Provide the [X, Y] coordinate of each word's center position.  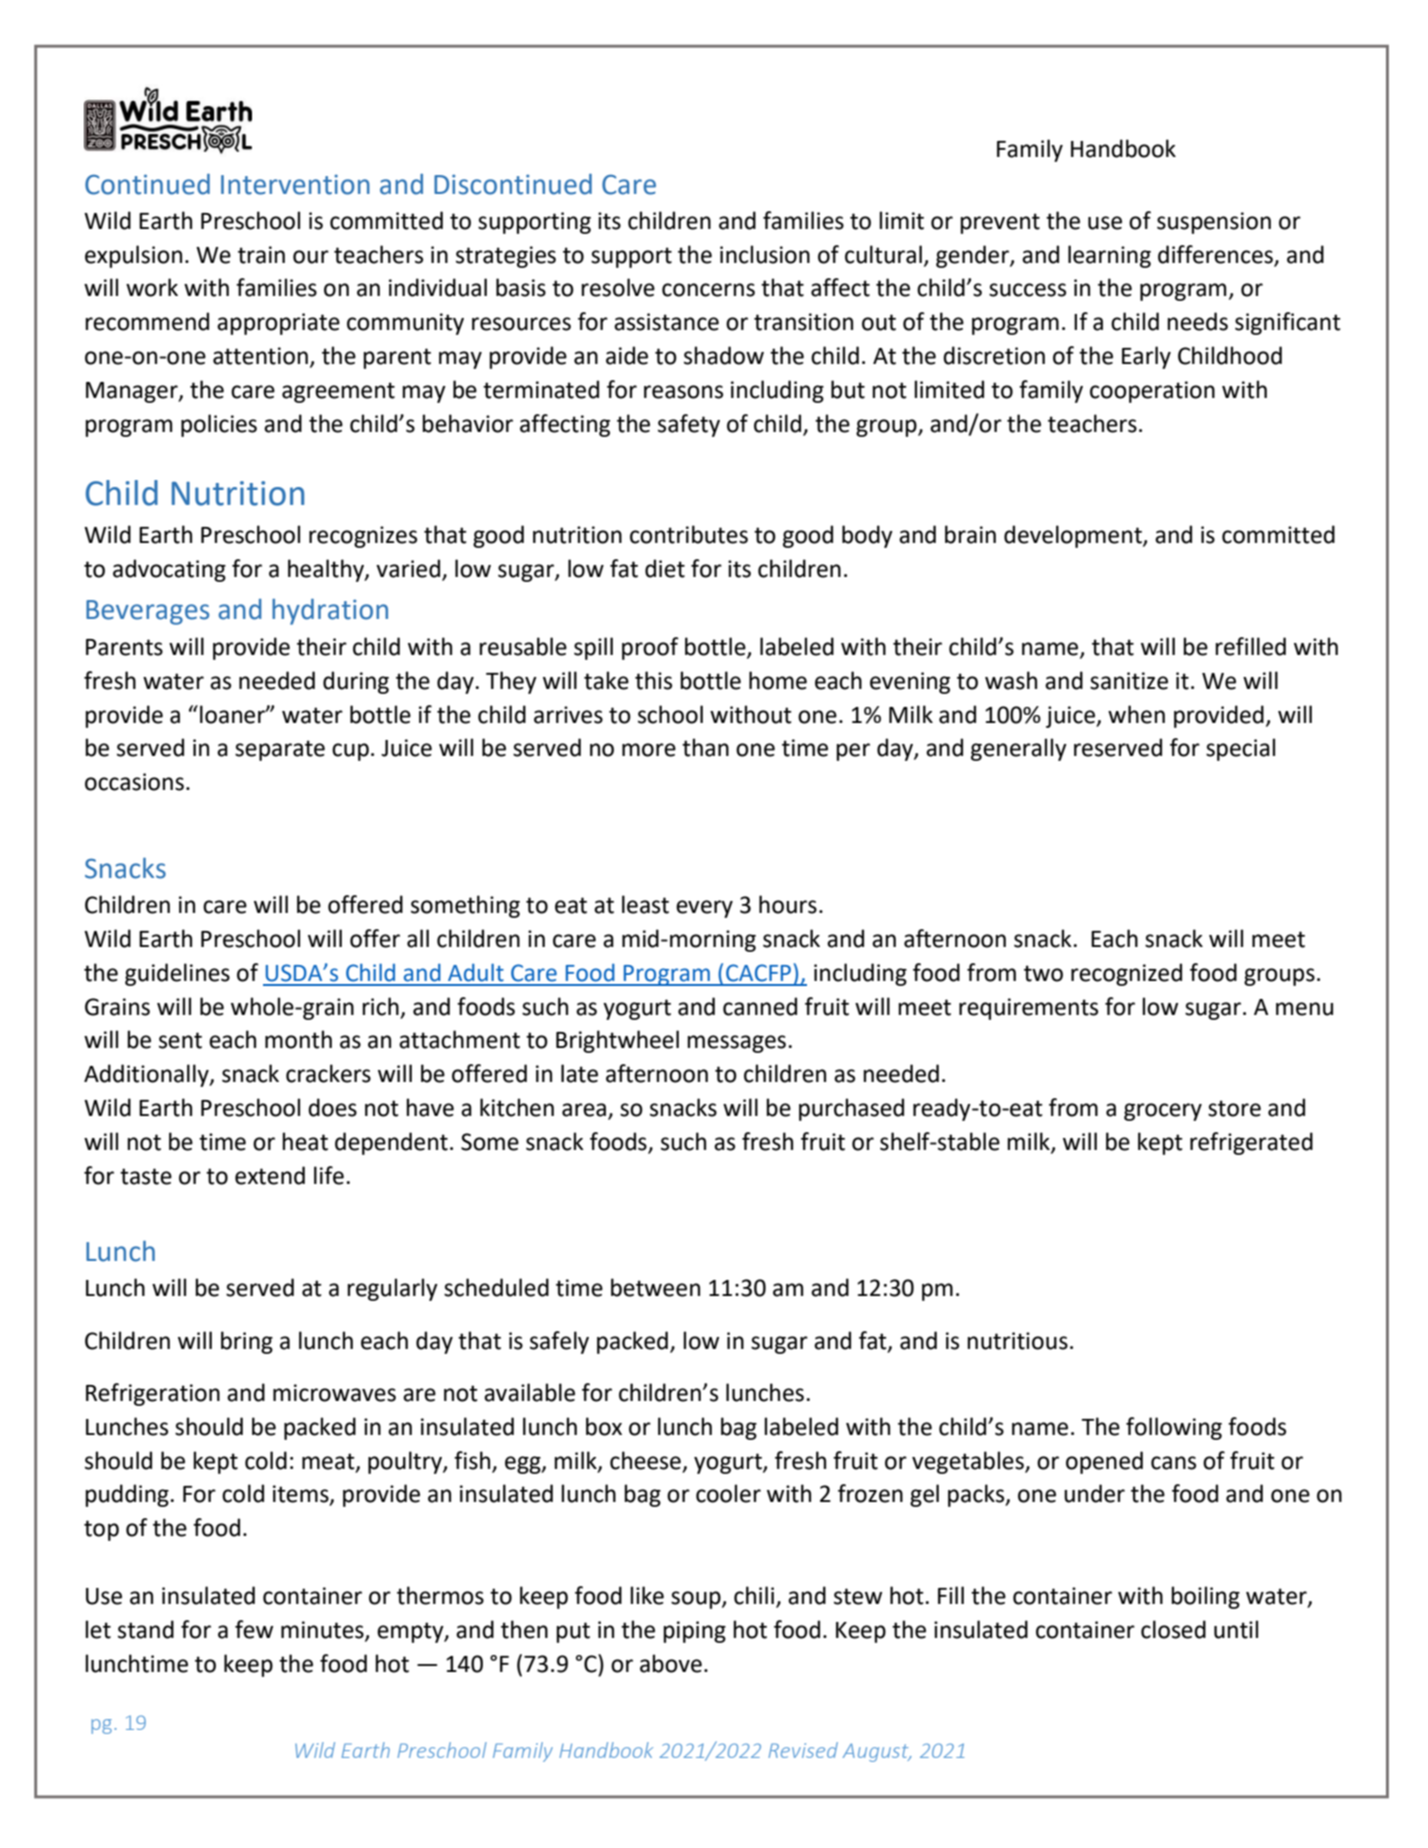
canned [760, 1006]
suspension [1214, 223]
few [254, 1629]
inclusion [765, 254]
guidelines [177, 974]
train [261, 255]
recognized [1126, 974]
